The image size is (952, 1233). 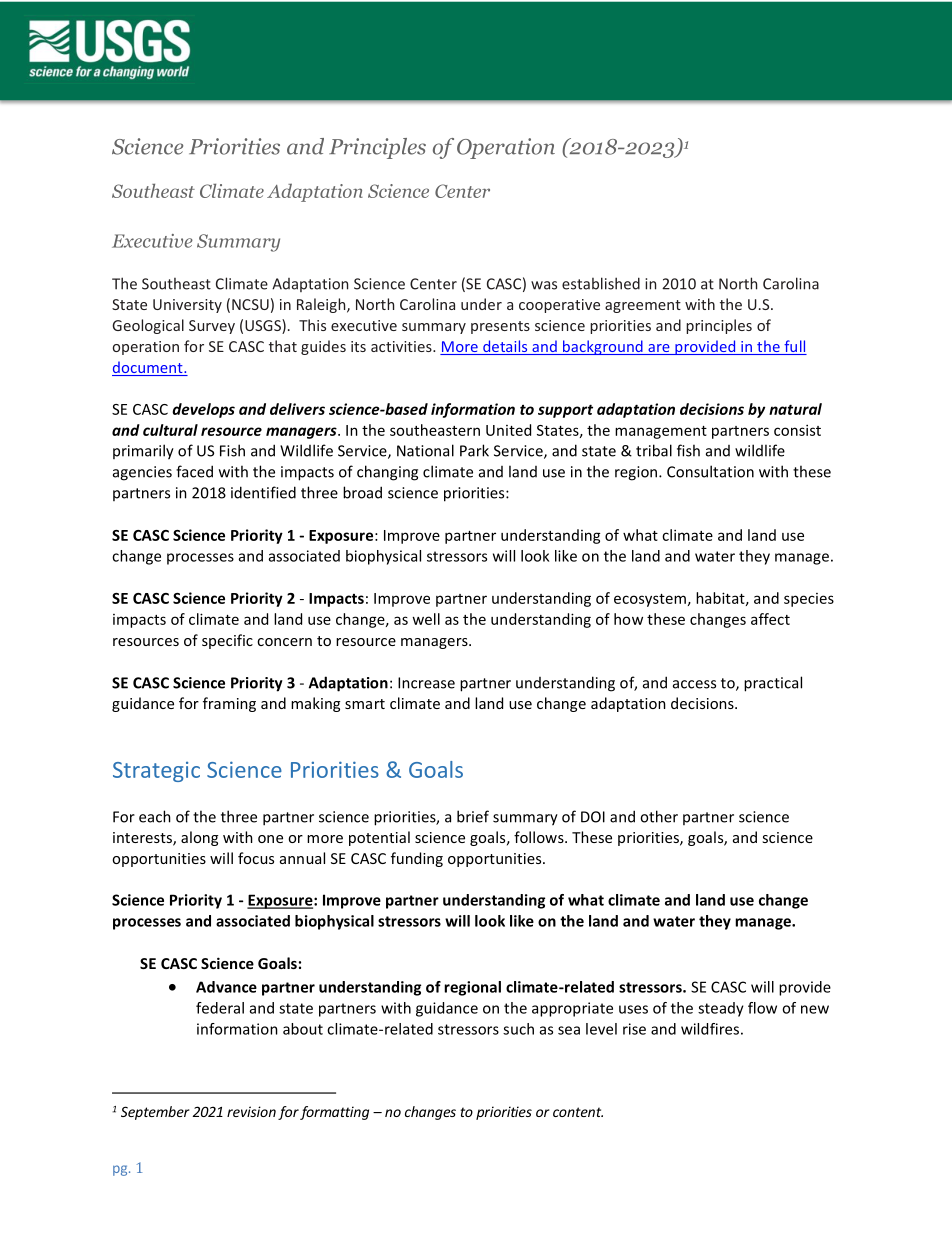 What do you see at coordinates (229, 704) in the document?
I see `framing` at bounding box center [229, 704].
